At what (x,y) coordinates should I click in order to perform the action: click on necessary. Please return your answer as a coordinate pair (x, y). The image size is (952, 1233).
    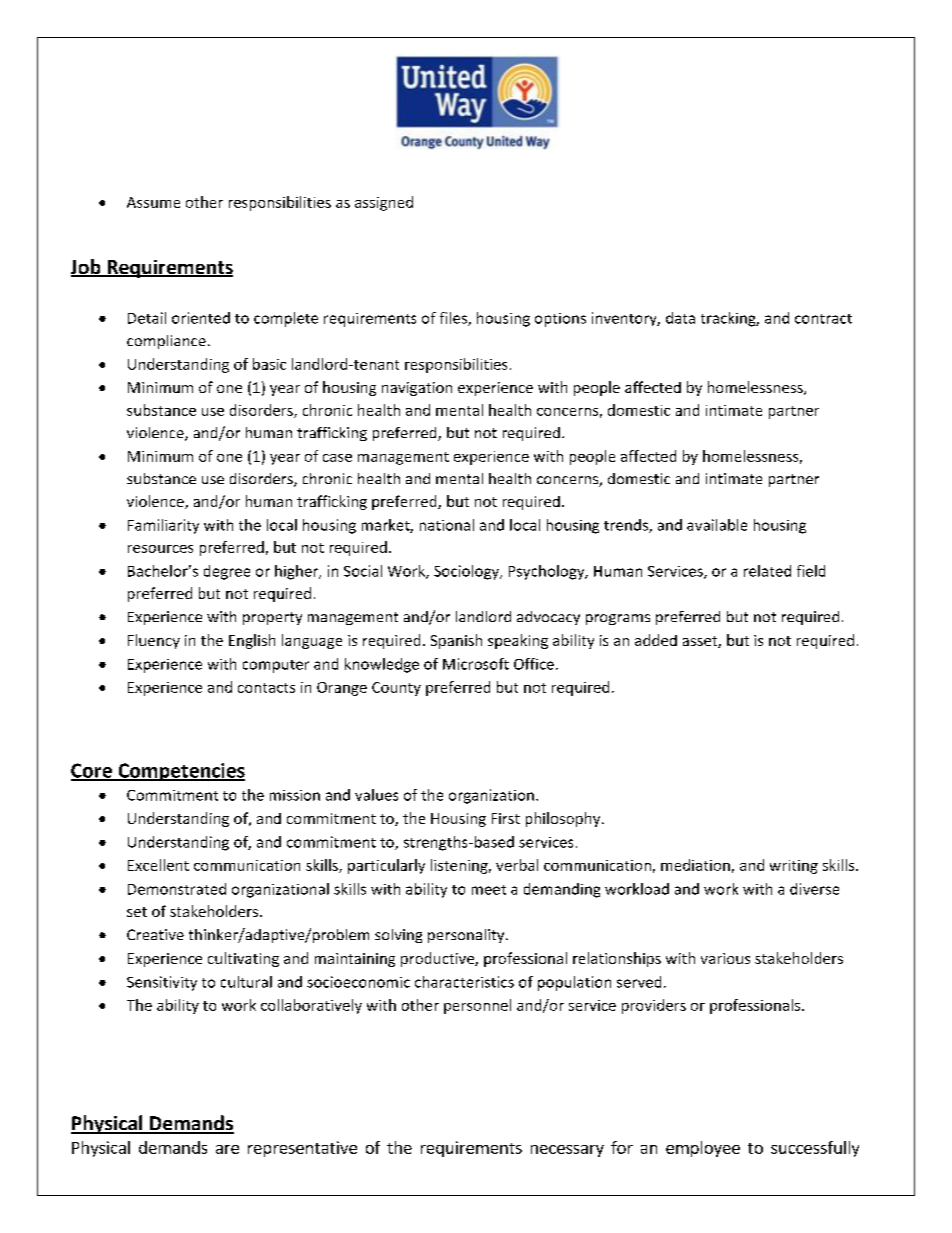
    Looking at the image, I should click on (567, 1151).
